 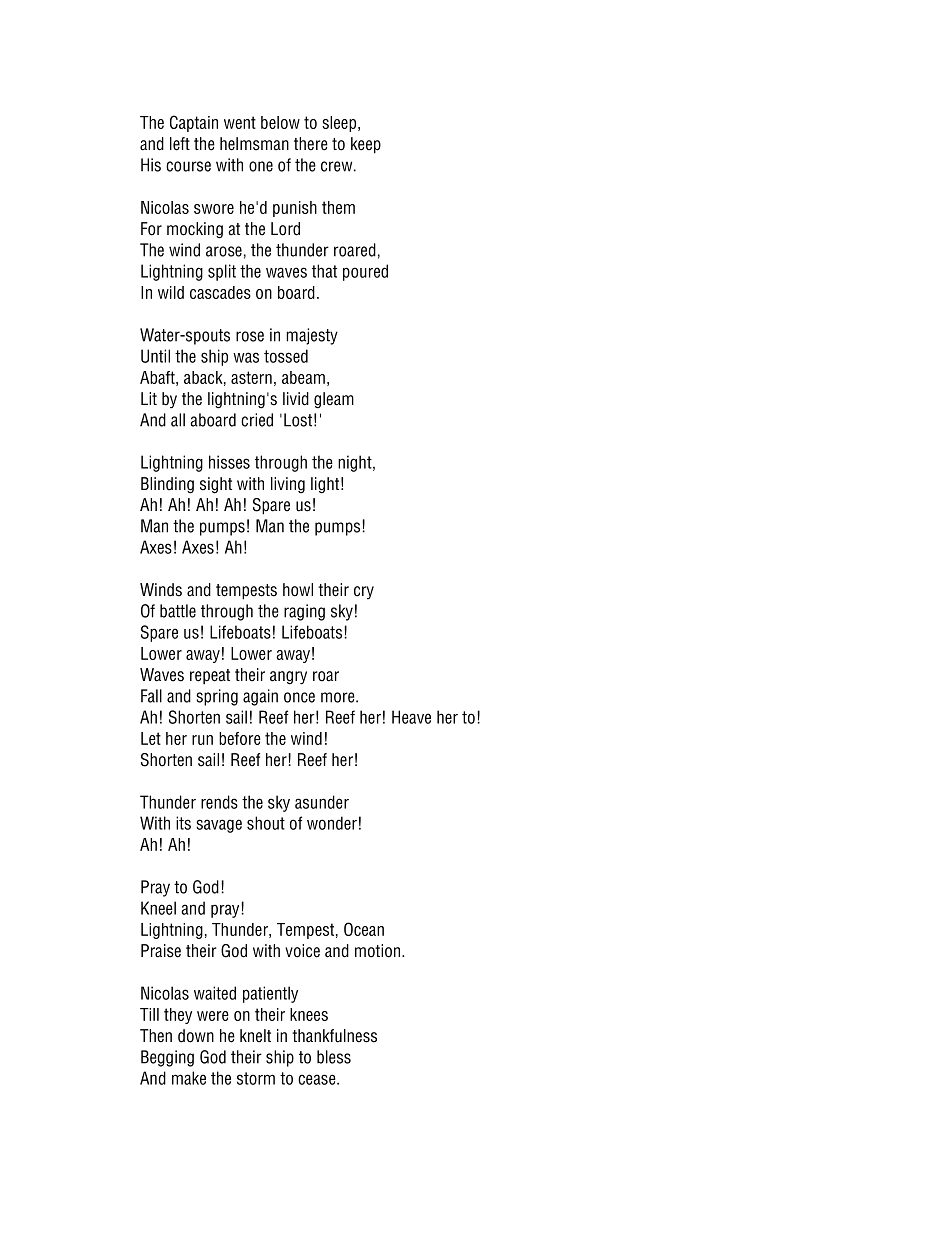 I want to click on bless, so click(x=334, y=1057).
